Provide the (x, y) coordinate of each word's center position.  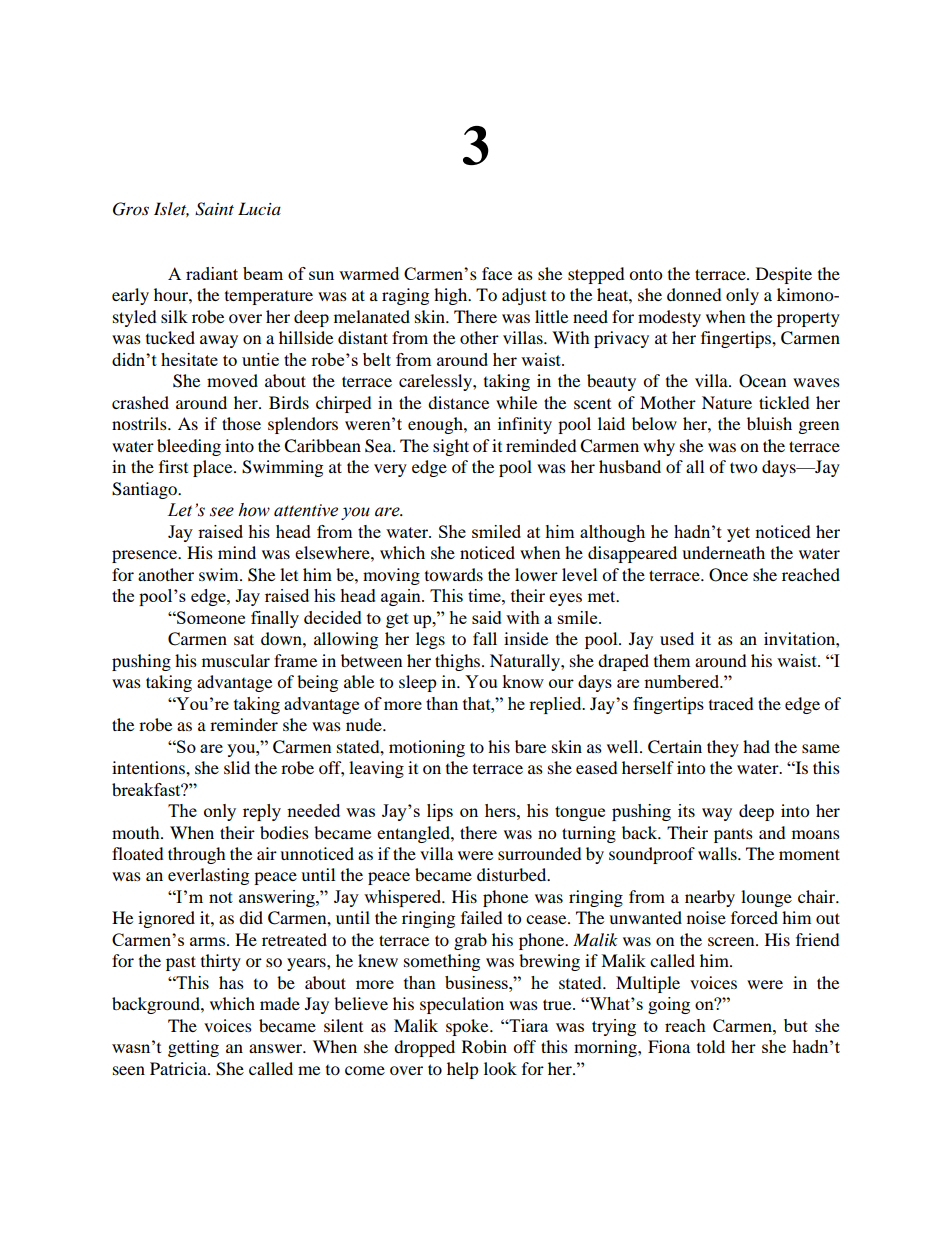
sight (451, 447)
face (497, 273)
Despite (784, 275)
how (254, 510)
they (723, 748)
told (711, 1046)
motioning (427, 748)
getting (193, 1048)
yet (738, 534)
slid (237, 767)
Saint (214, 209)
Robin (484, 1046)
